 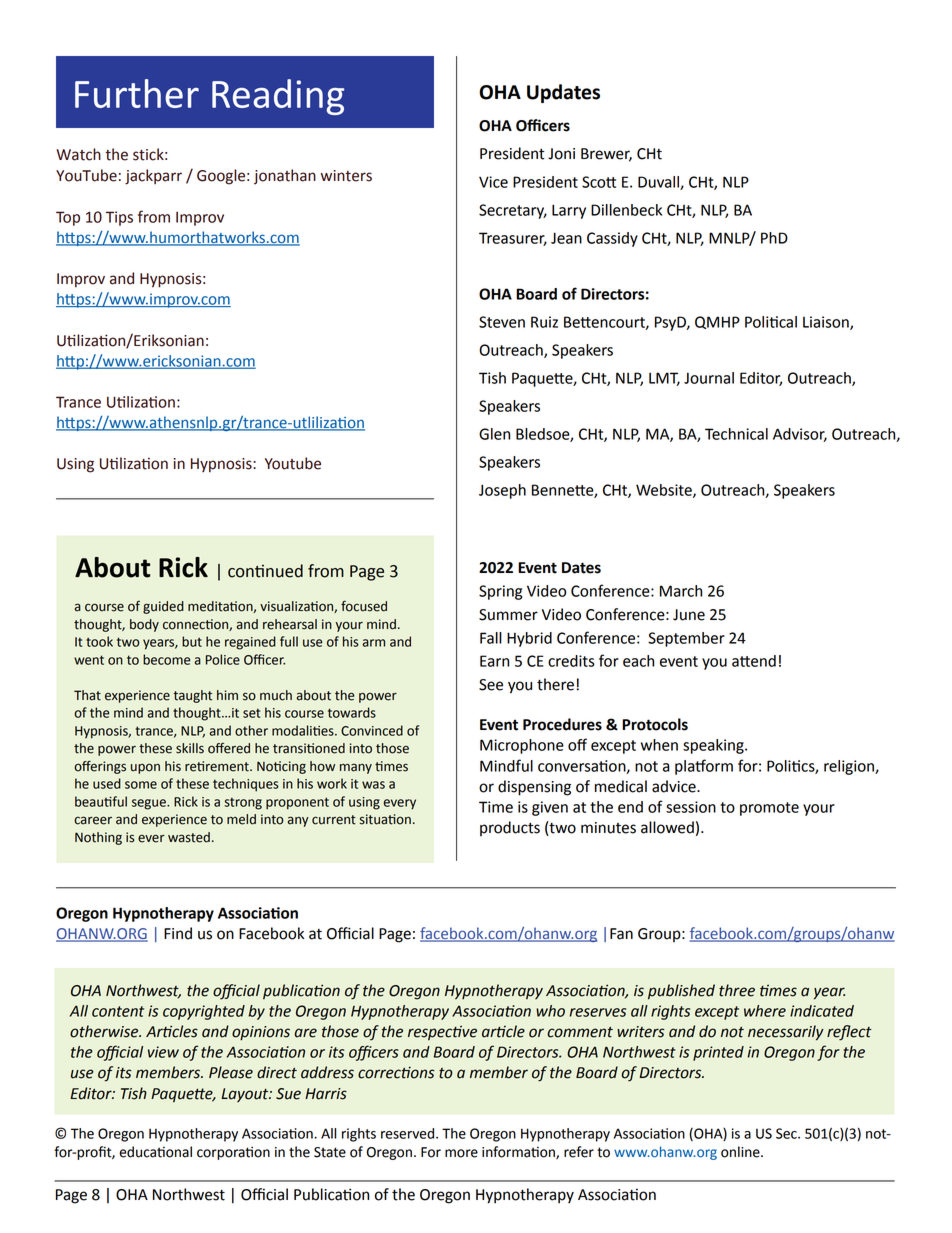 What do you see at coordinates (461, 1153) in the document?
I see `more` at bounding box center [461, 1153].
